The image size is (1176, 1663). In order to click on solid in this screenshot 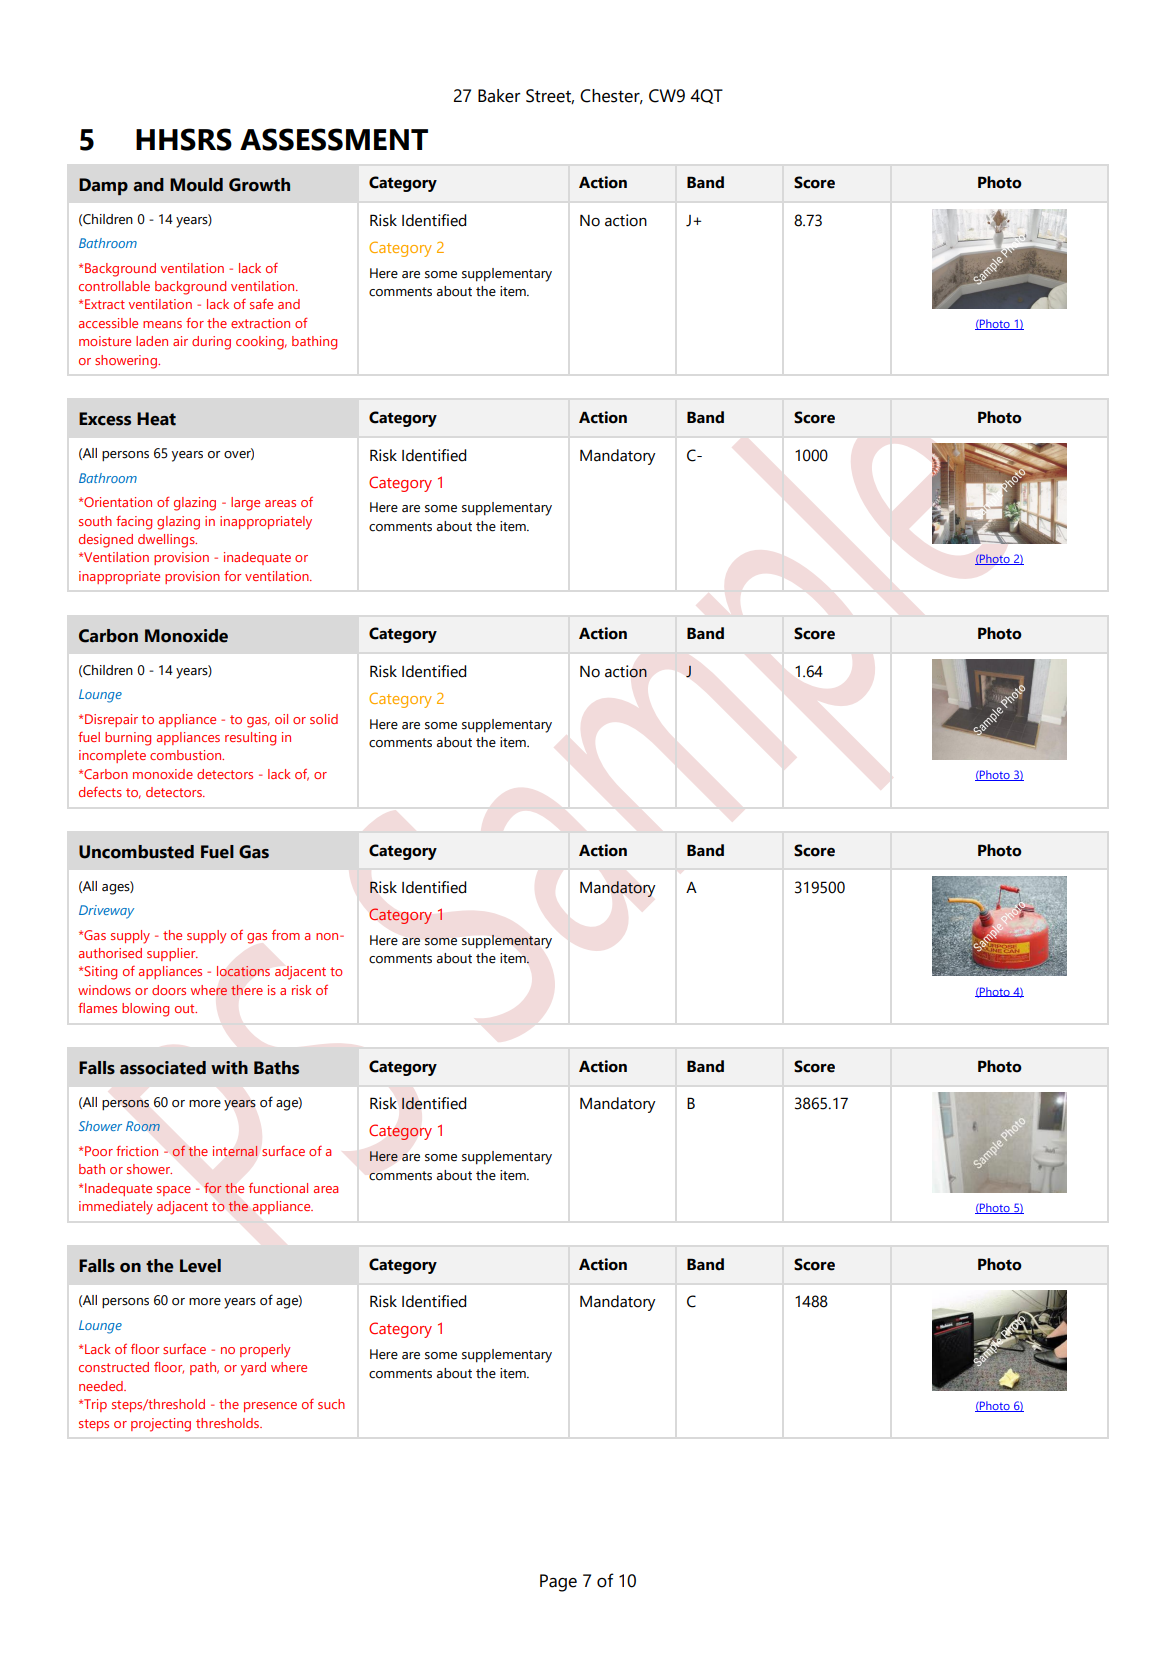, I will do `click(324, 719)`.
